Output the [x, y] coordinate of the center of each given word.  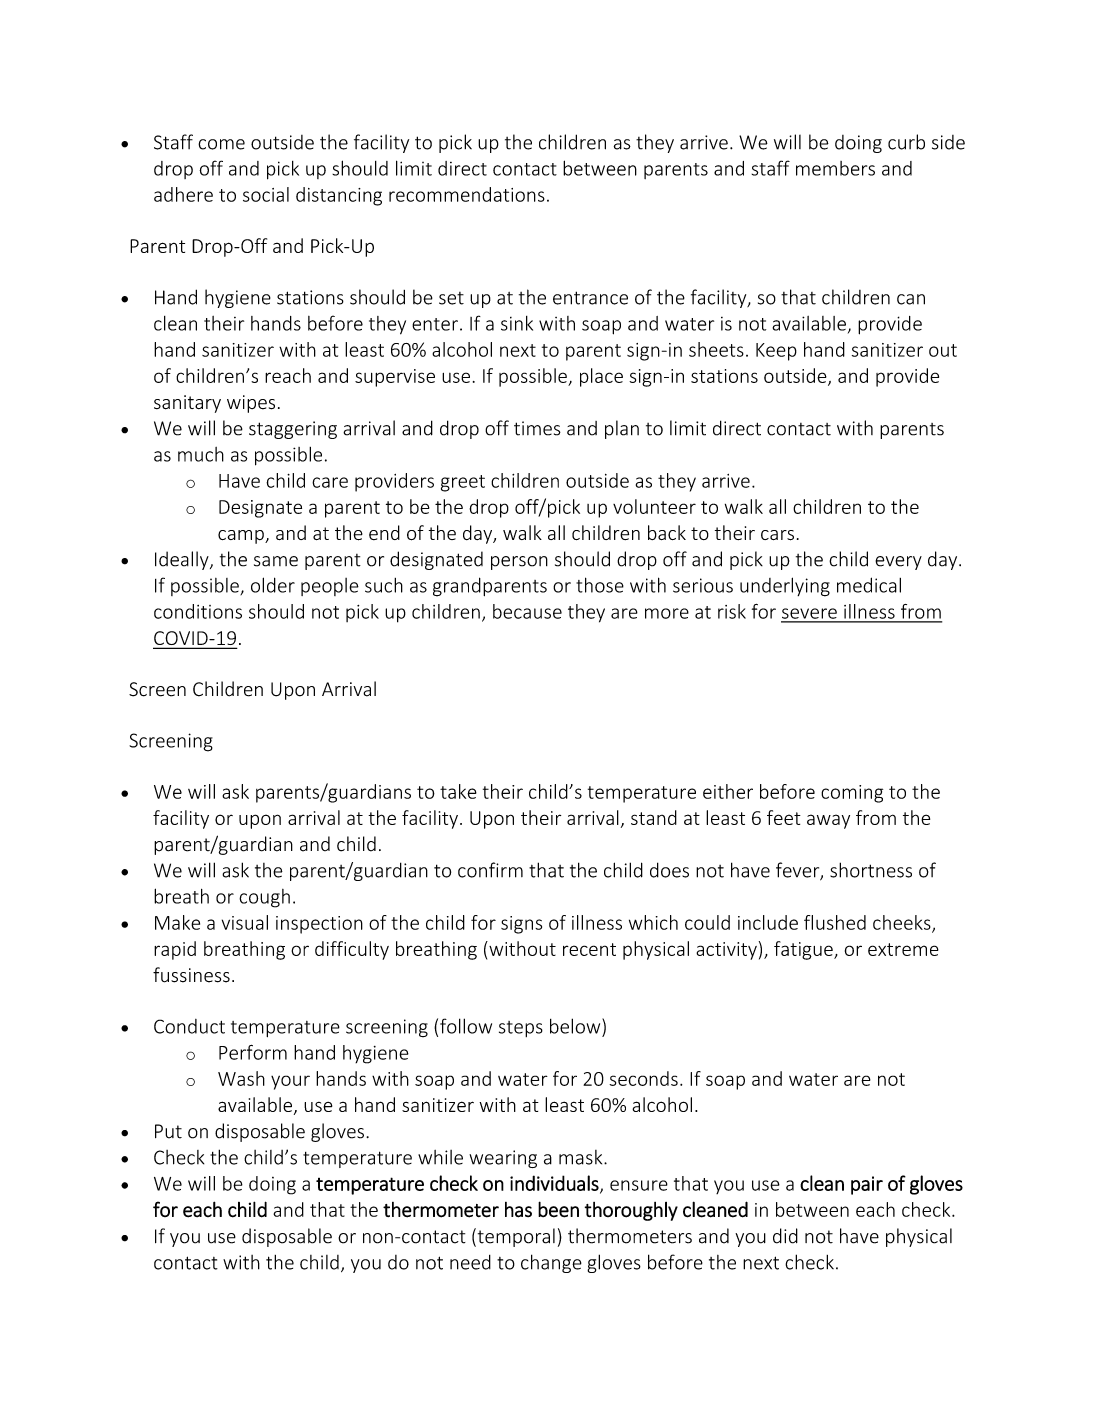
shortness [871, 870]
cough [264, 898]
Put [168, 1131]
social [266, 194]
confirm [490, 870]
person [519, 563]
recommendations [467, 194]
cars [777, 535]
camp [242, 537]
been [558, 1209]
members [835, 168]
